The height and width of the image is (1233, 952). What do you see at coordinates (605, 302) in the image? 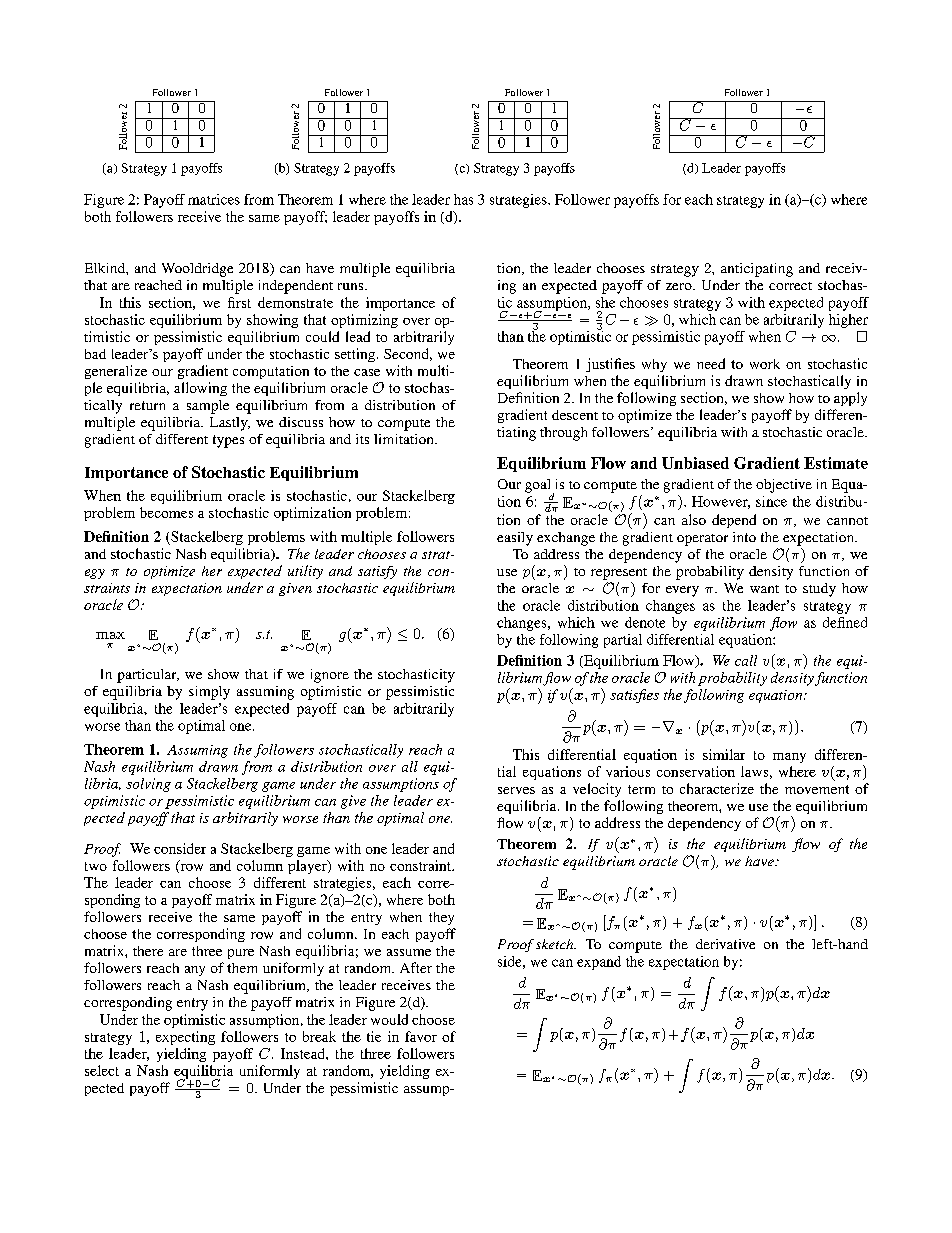
I see `she` at bounding box center [605, 302].
